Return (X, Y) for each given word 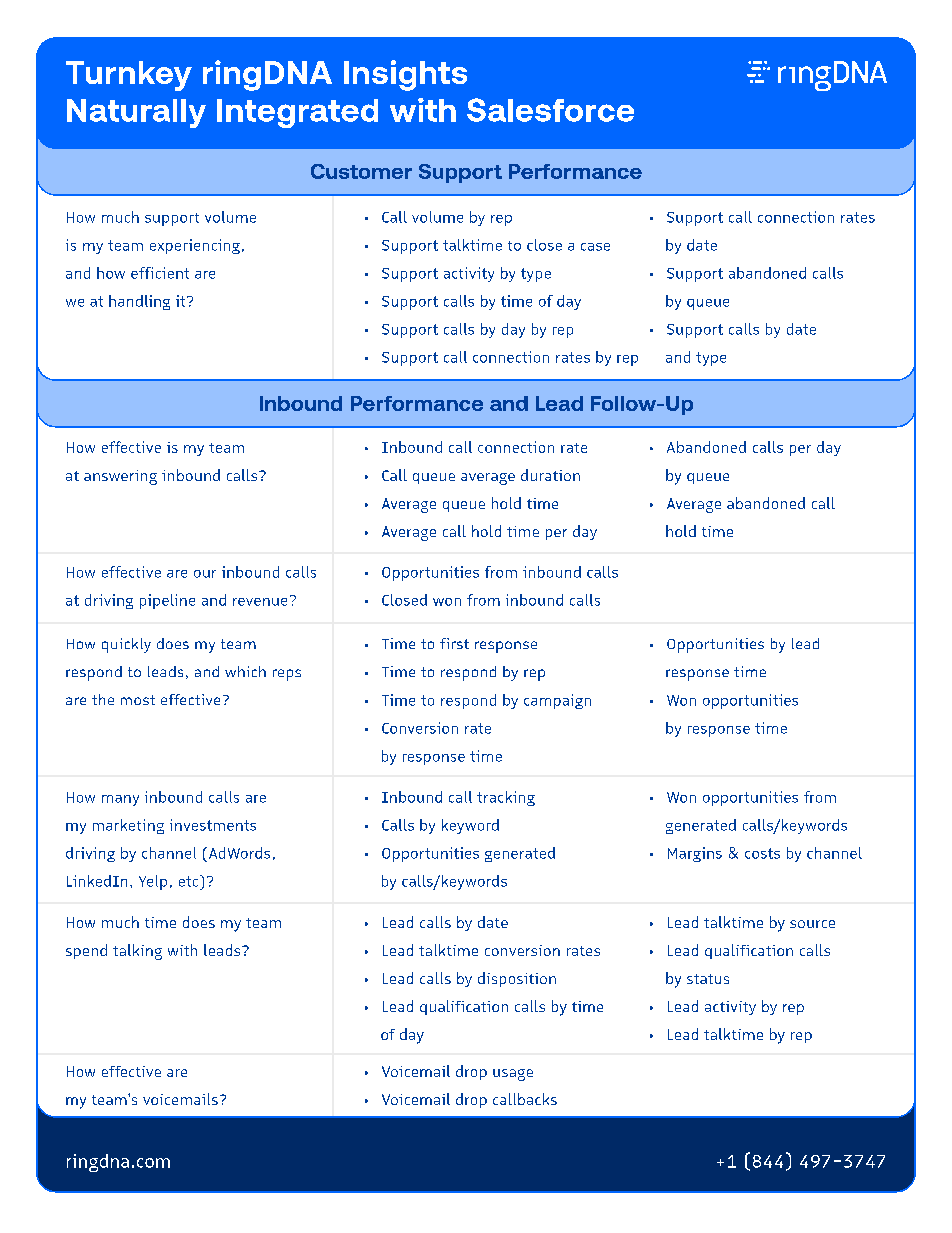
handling (139, 302)
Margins (695, 854)
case (595, 247)
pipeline (167, 601)
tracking (506, 798)
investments (213, 825)
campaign (557, 701)
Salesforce (550, 110)
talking (137, 952)
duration (550, 475)
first (454, 643)
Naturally (136, 113)
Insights (405, 75)
